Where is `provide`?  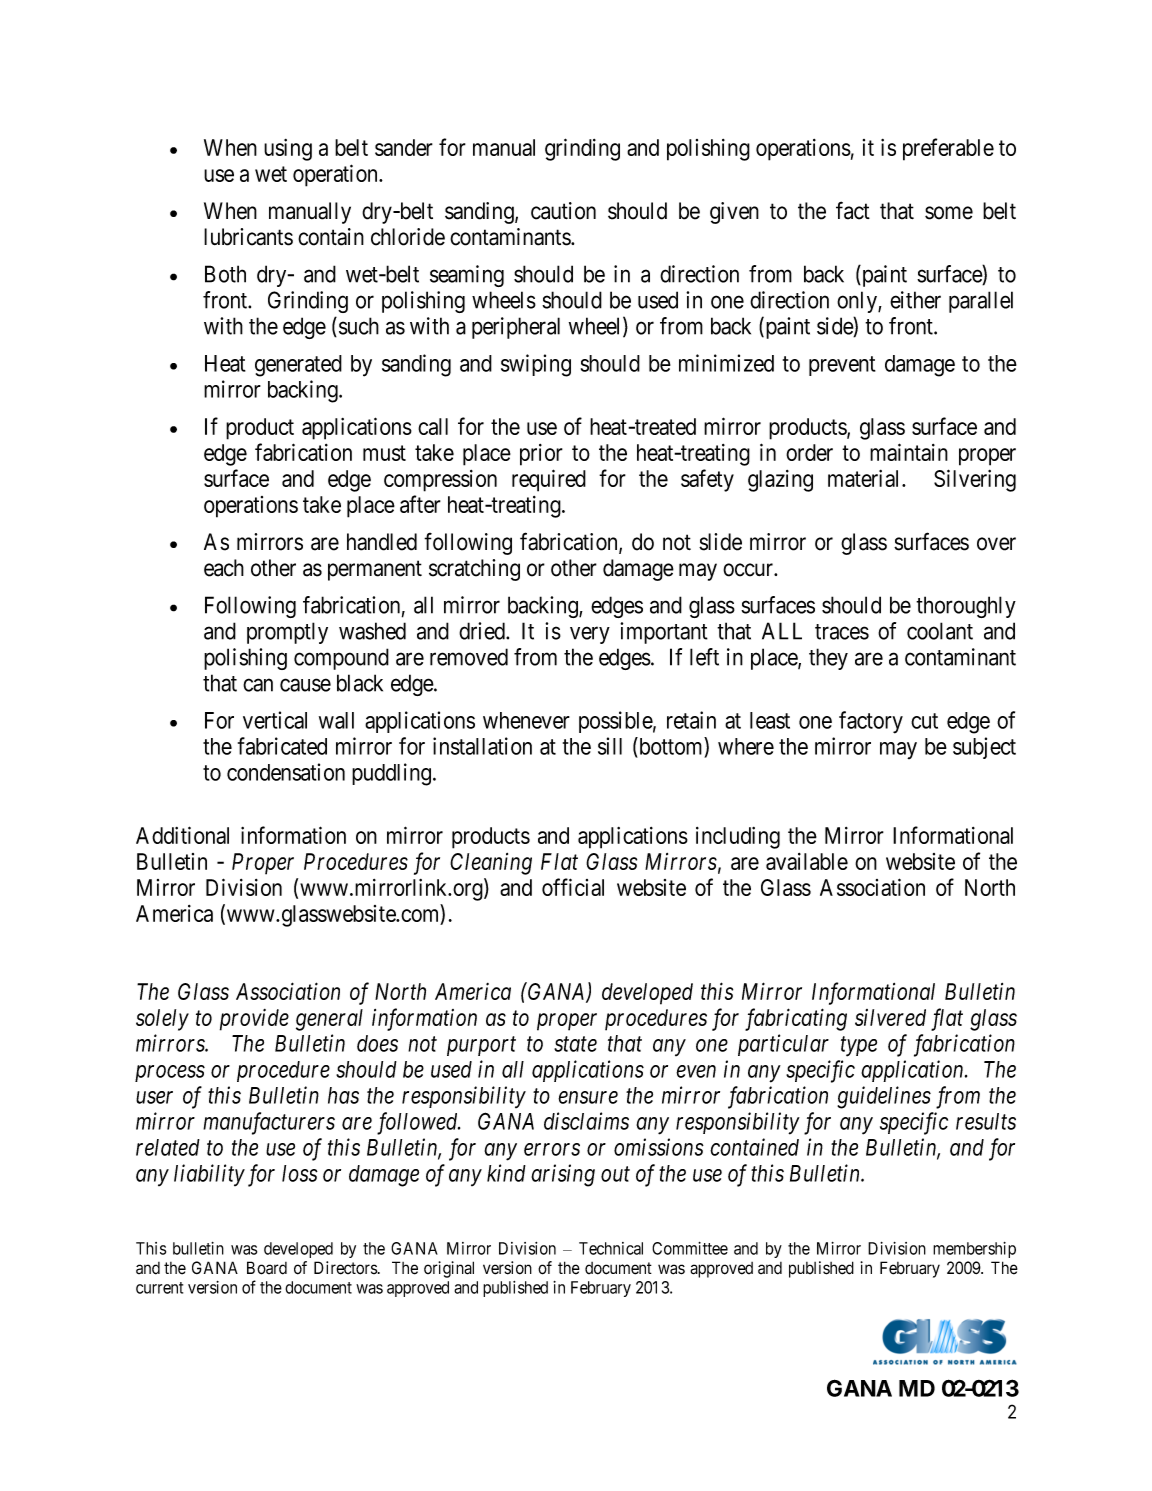 provide is located at coordinates (254, 1020).
